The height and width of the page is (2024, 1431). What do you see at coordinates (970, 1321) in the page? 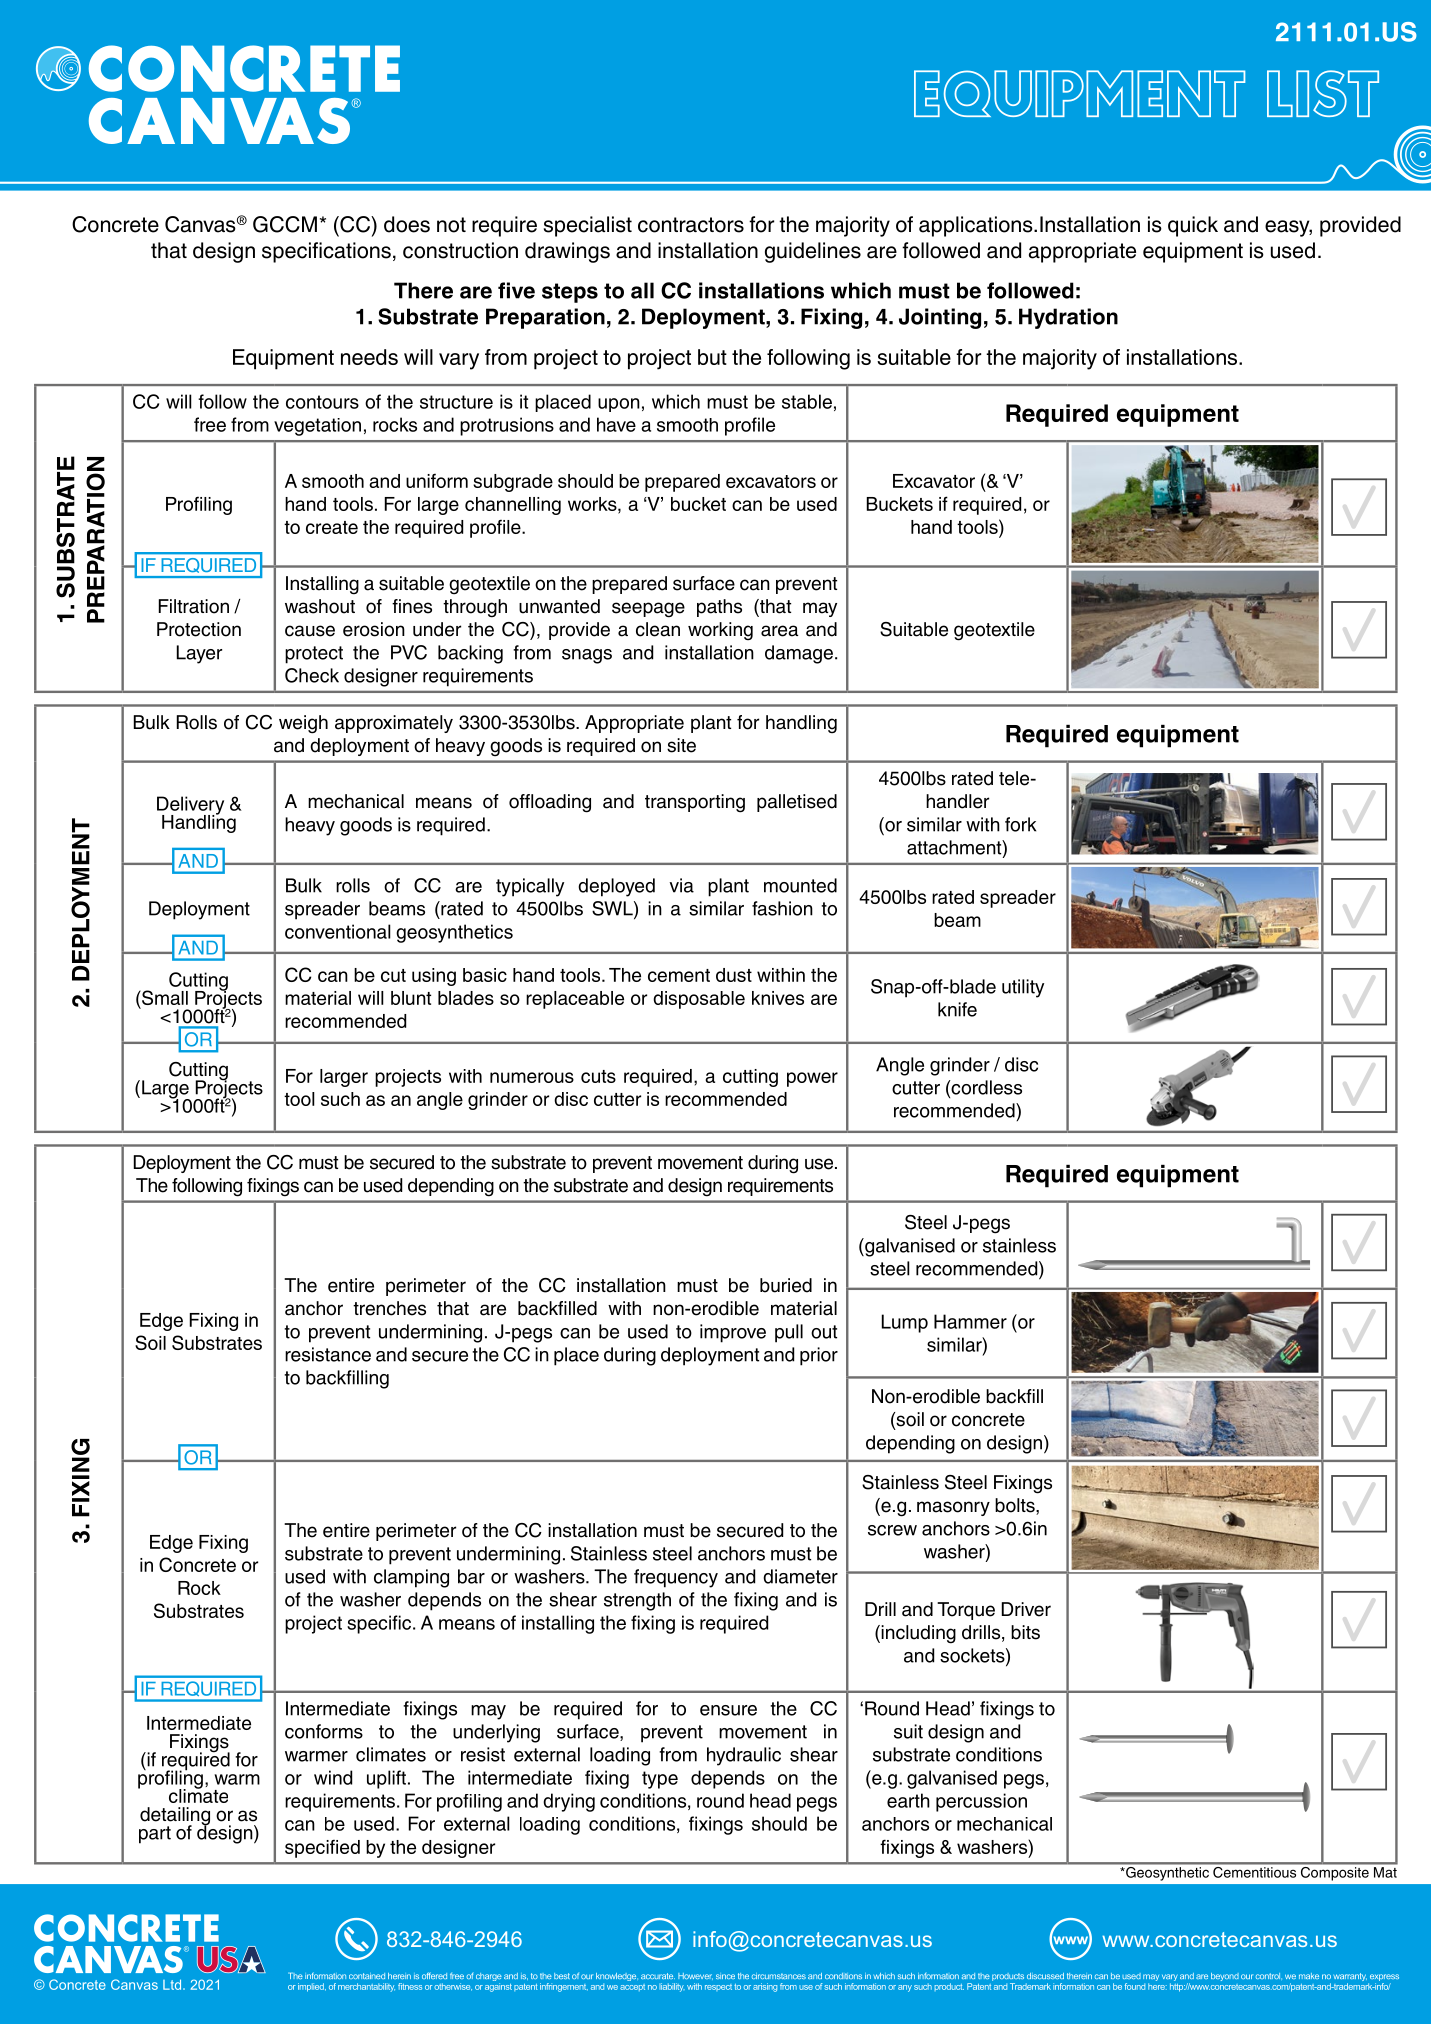
I see `Hammer` at bounding box center [970, 1321].
